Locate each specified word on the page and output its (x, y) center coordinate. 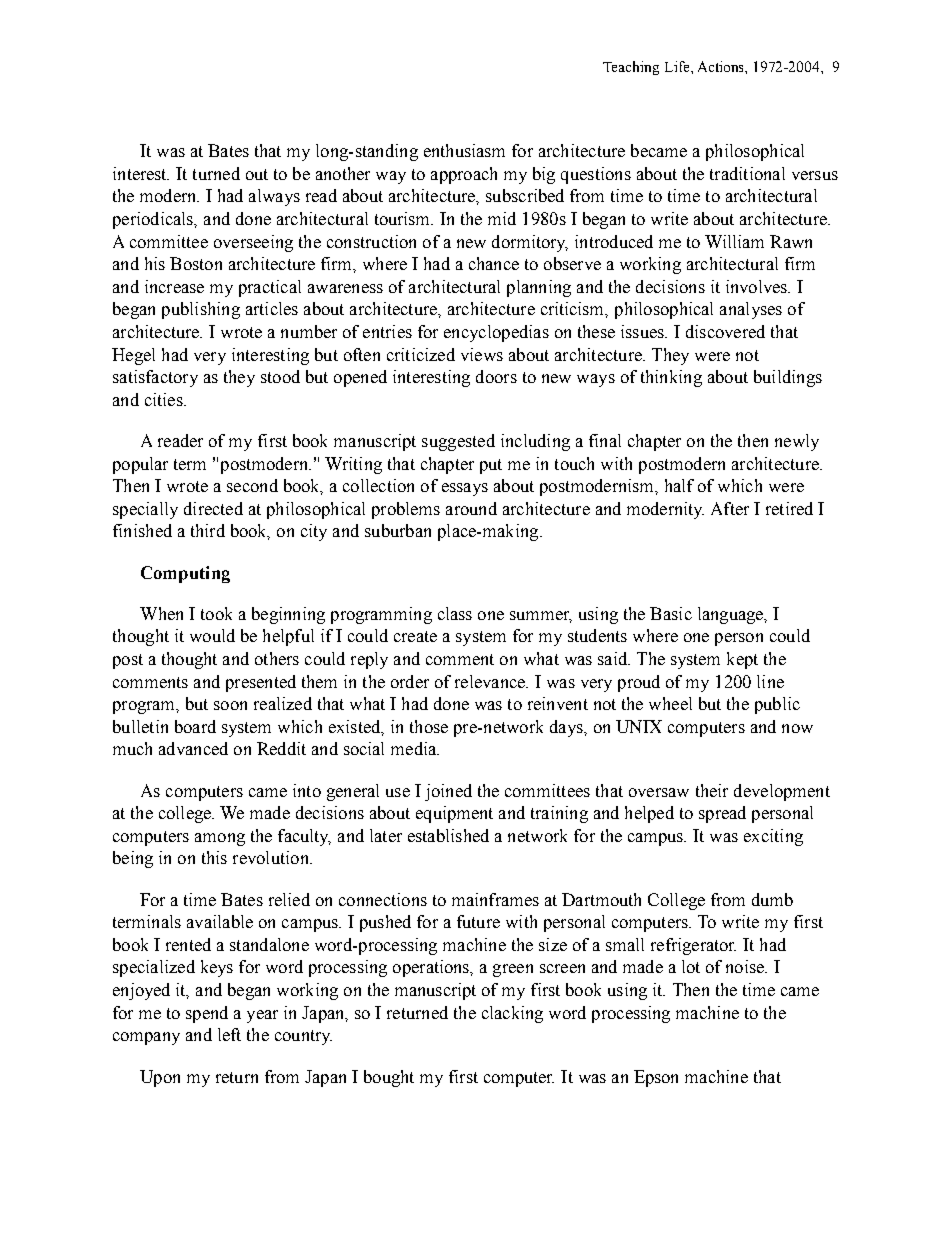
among (220, 839)
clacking (512, 1014)
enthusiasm (464, 150)
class (455, 613)
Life (678, 66)
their (712, 790)
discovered (725, 331)
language (732, 615)
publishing (201, 310)
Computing (185, 574)
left (229, 1034)
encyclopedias (496, 333)
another (343, 173)
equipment (454, 814)
